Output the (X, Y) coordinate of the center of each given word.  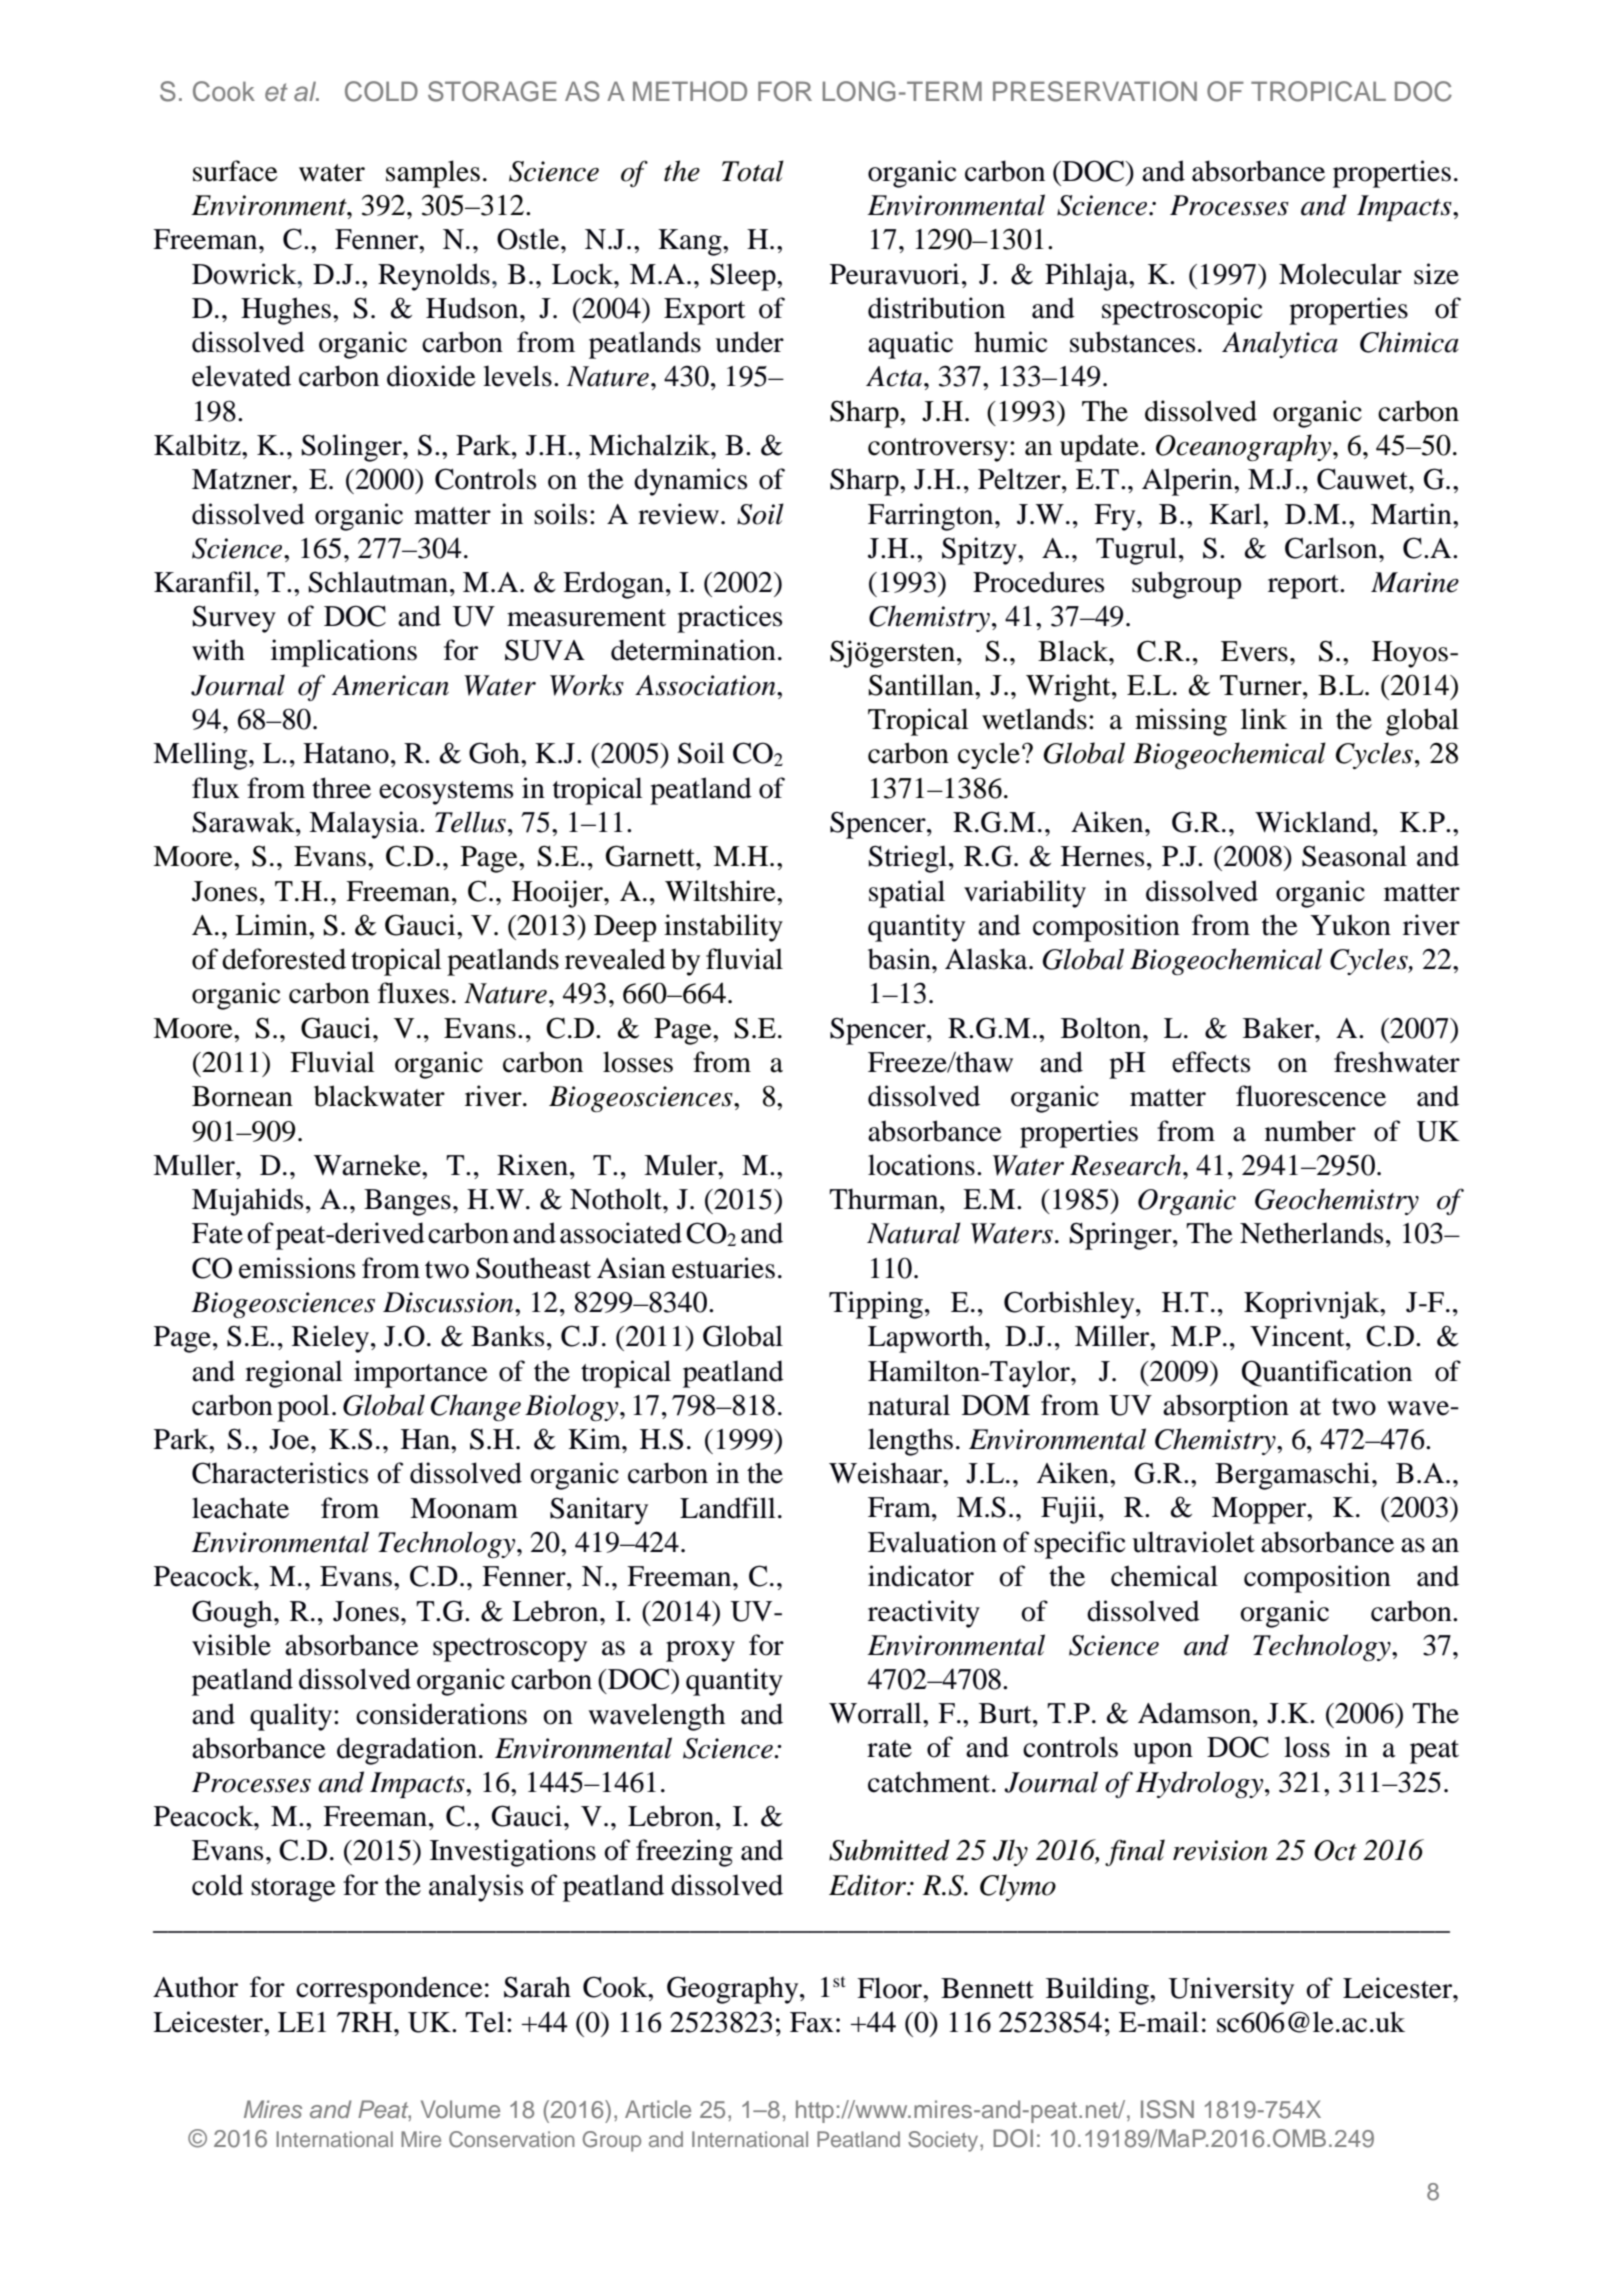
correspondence (389, 1990)
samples (433, 174)
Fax (812, 2022)
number (1310, 1131)
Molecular (1340, 274)
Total (753, 171)
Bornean (242, 1096)
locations (921, 1165)
